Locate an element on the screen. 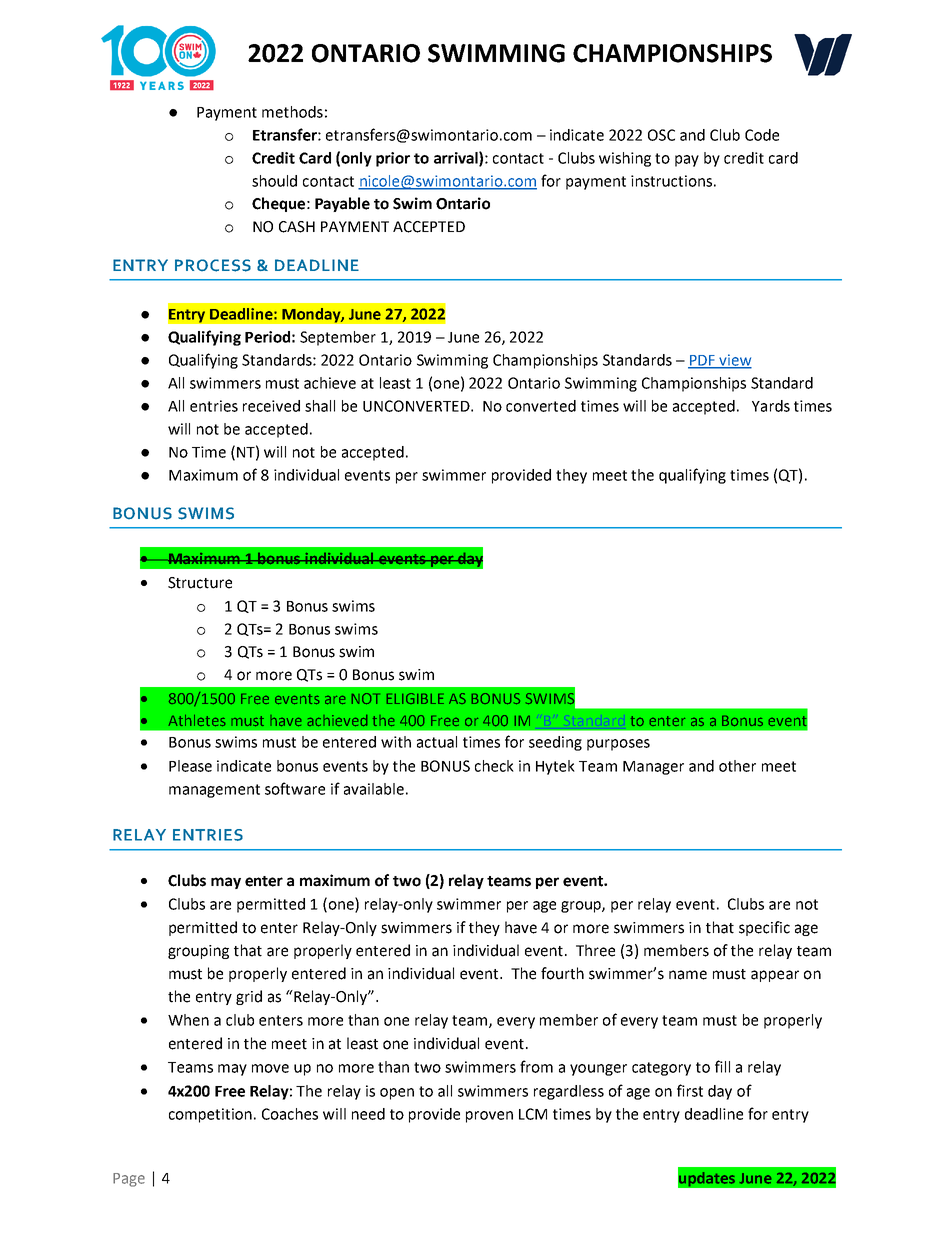 Image resolution: width=952 pixels, height=1233 pixels. grid is located at coordinates (249, 997).
